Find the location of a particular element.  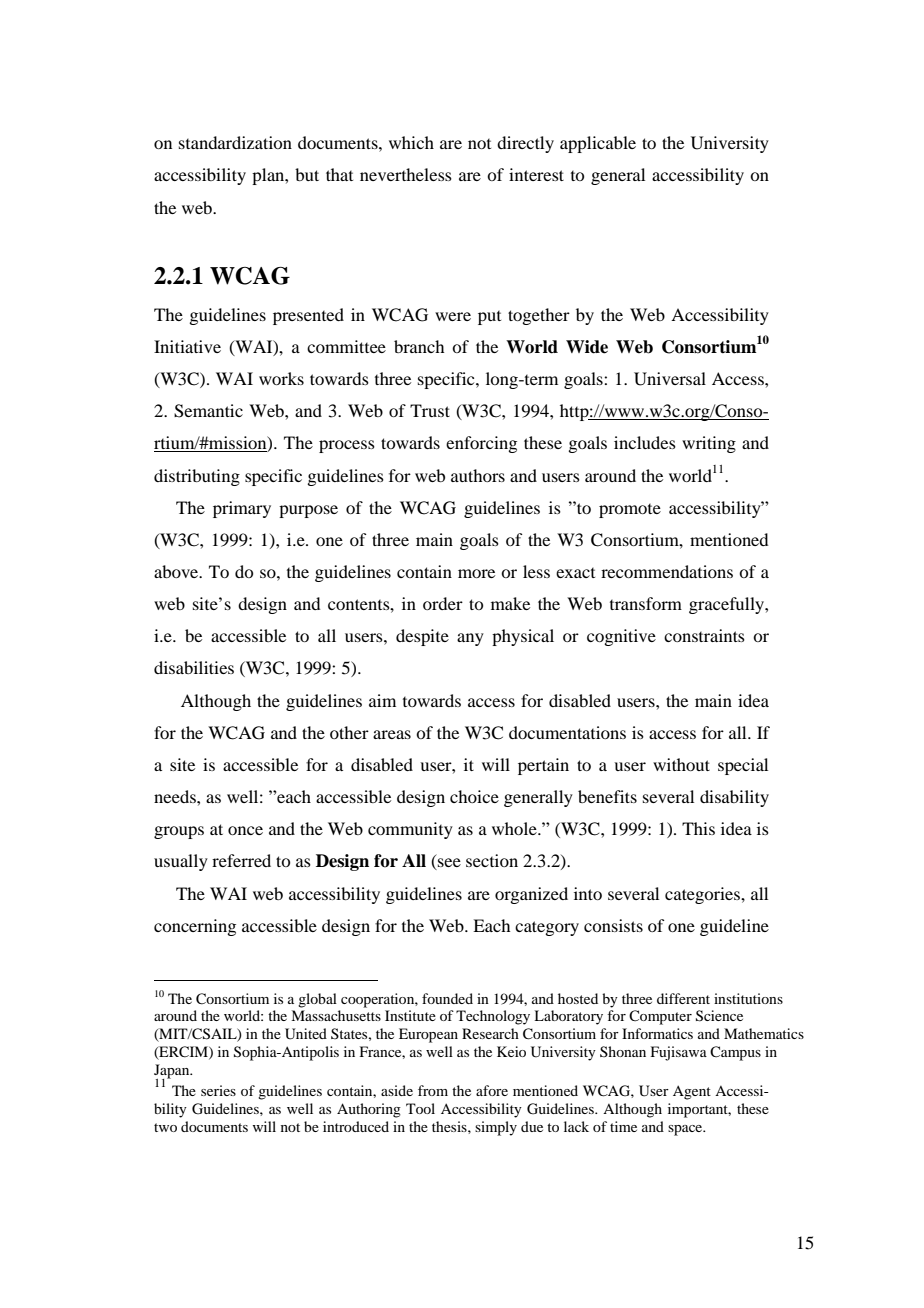

branch is located at coordinates (419, 346).
